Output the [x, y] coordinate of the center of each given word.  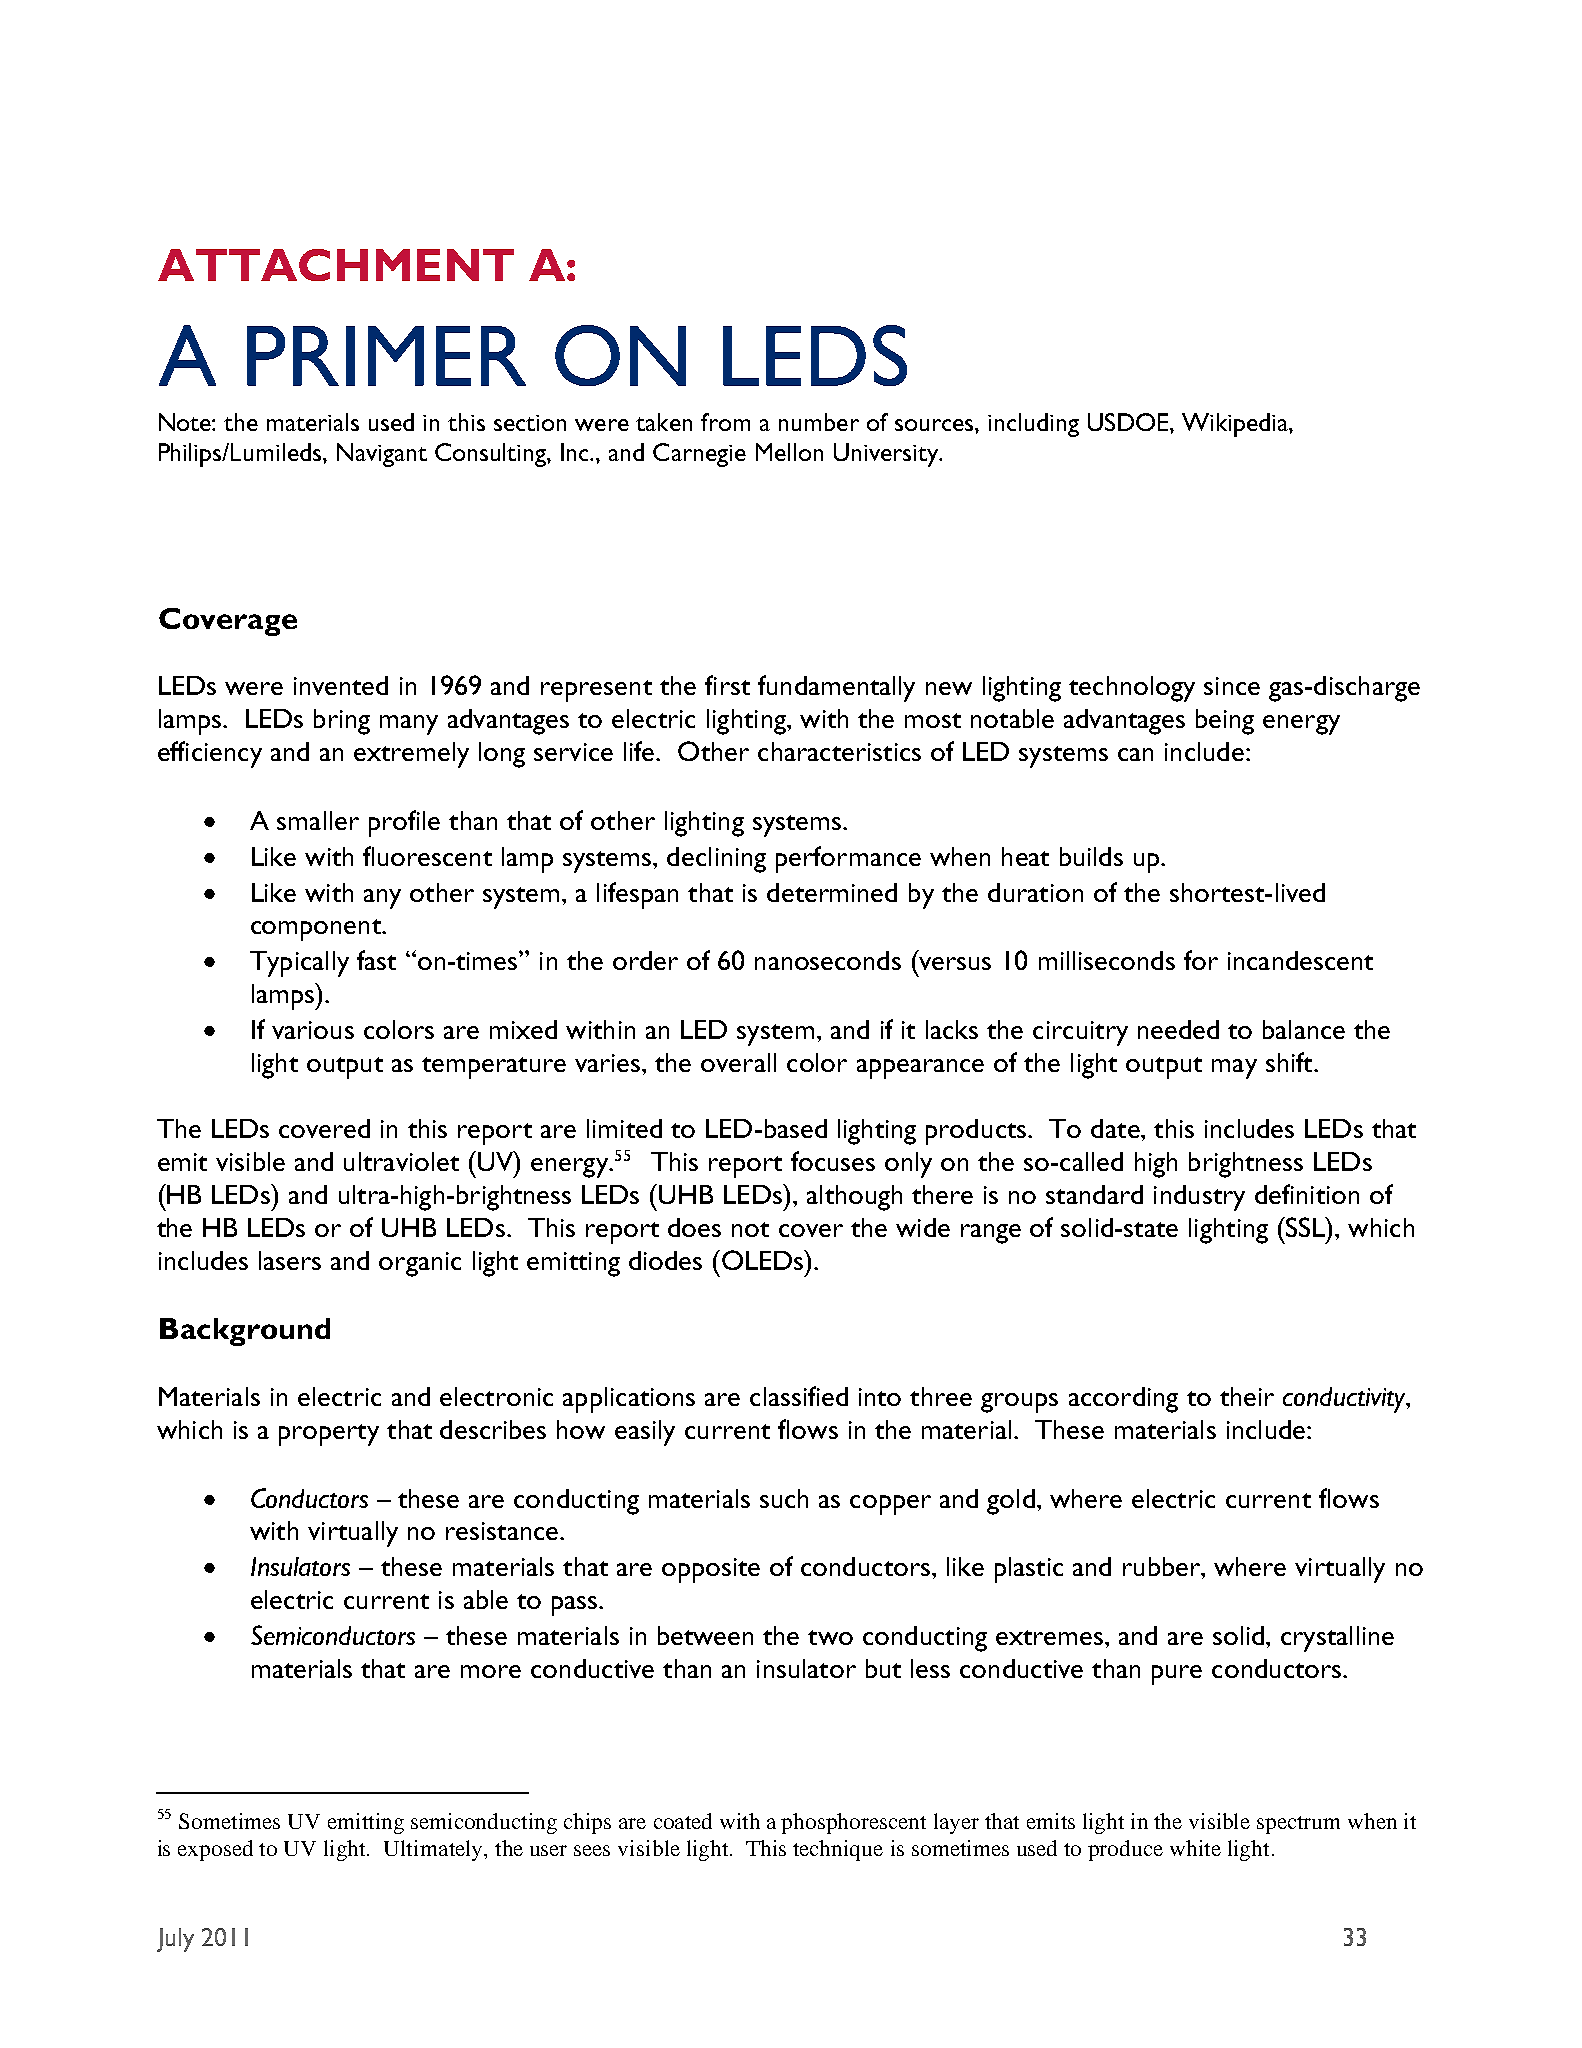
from [725, 422]
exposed [215, 1850]
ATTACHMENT [336, 265]
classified [799, 1396]
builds [1091, 856]
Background [245, 1332]
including [1033, 425]
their [1247, 1396]
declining [716, 860]
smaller [318, 820]
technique [838, 1850]
